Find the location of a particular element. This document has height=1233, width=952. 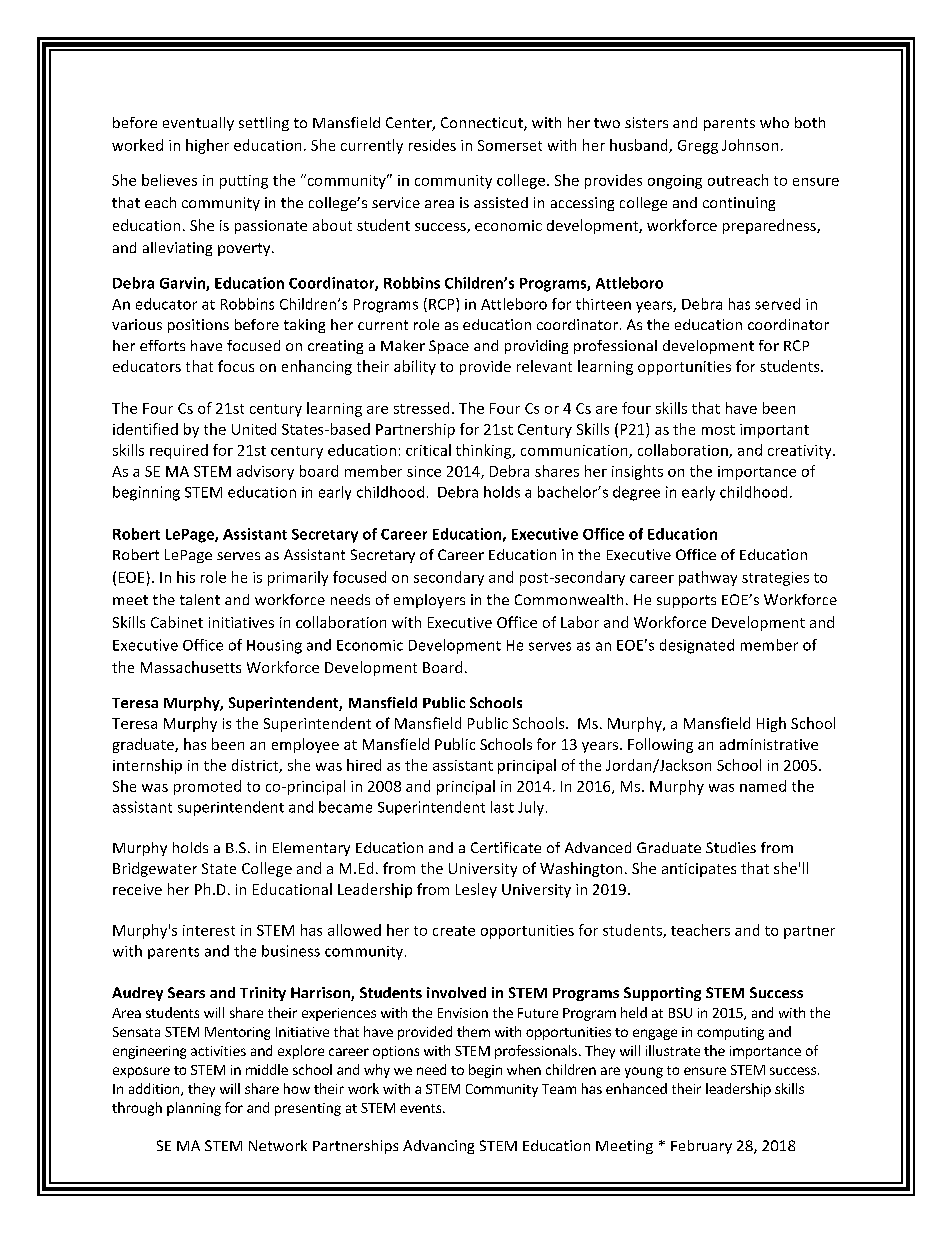

events is located at coordinates (422, 1108).
